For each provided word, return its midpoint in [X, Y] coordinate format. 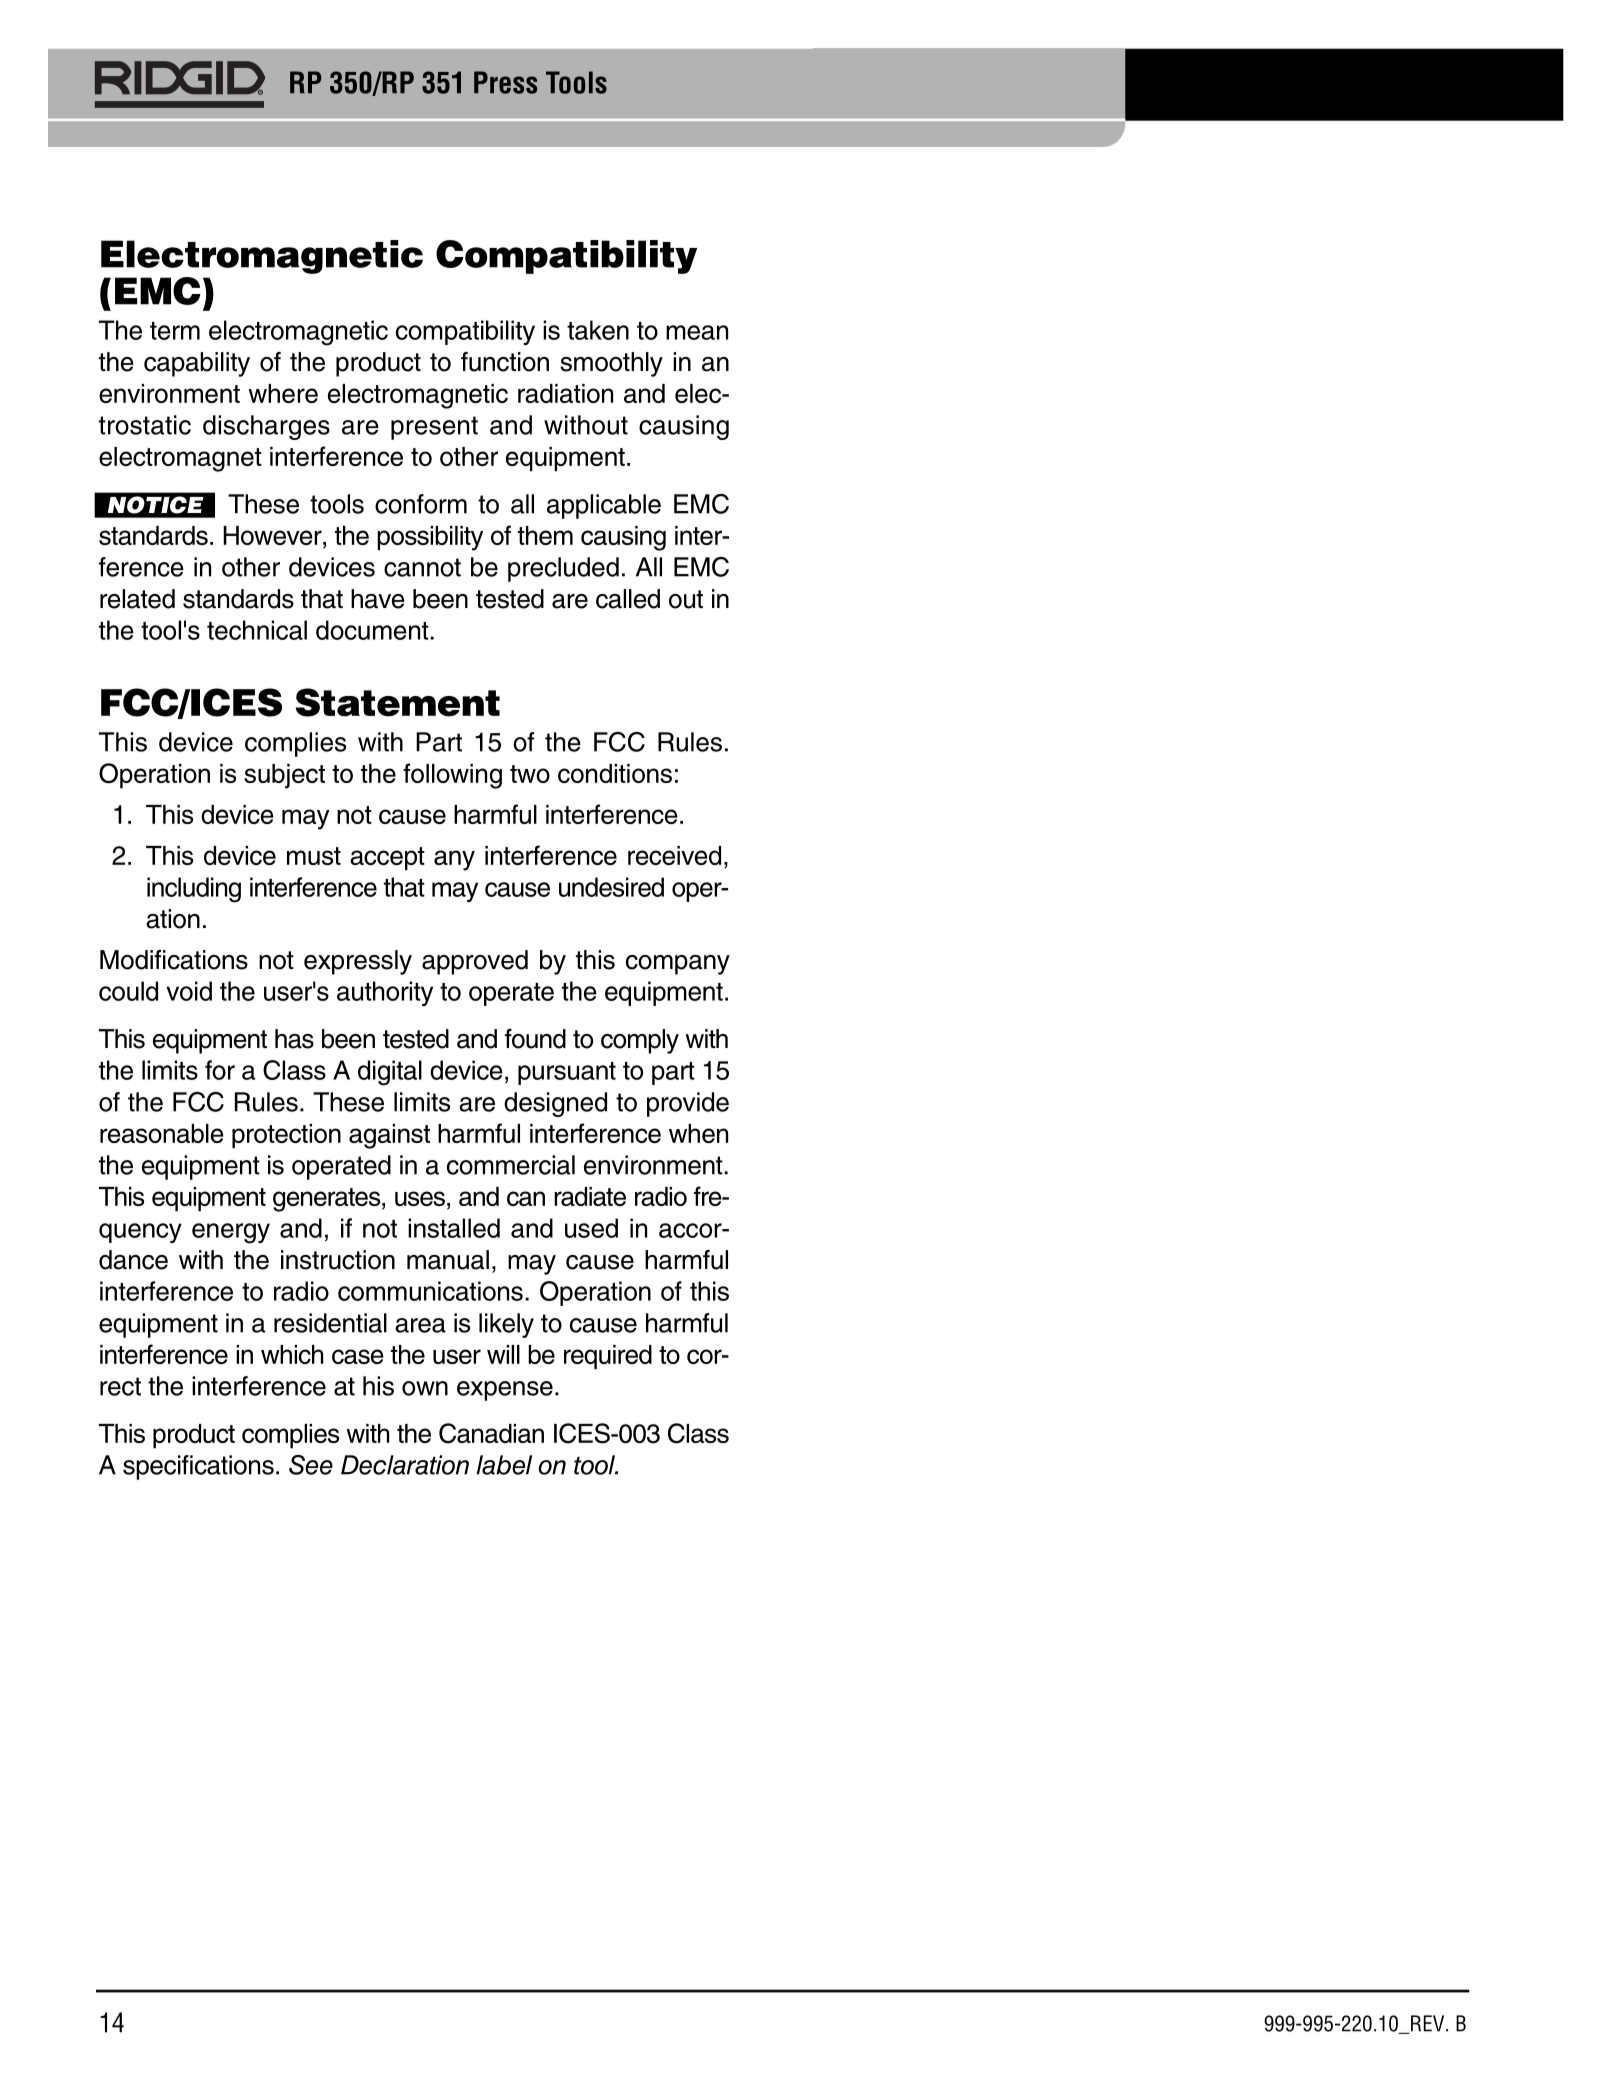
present [434, 428]
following [452, 776]
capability [197, 364]
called [628, 599]
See [311, 1465]
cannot [422, 567]
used [591, 1228]
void [189, 991]
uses [420, 1198]
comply [640, 1041]
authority [385, 993]
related [137, 599]
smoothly [611, 364]
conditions [615, 773]
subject [284, 776]
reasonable [162, 1133]
